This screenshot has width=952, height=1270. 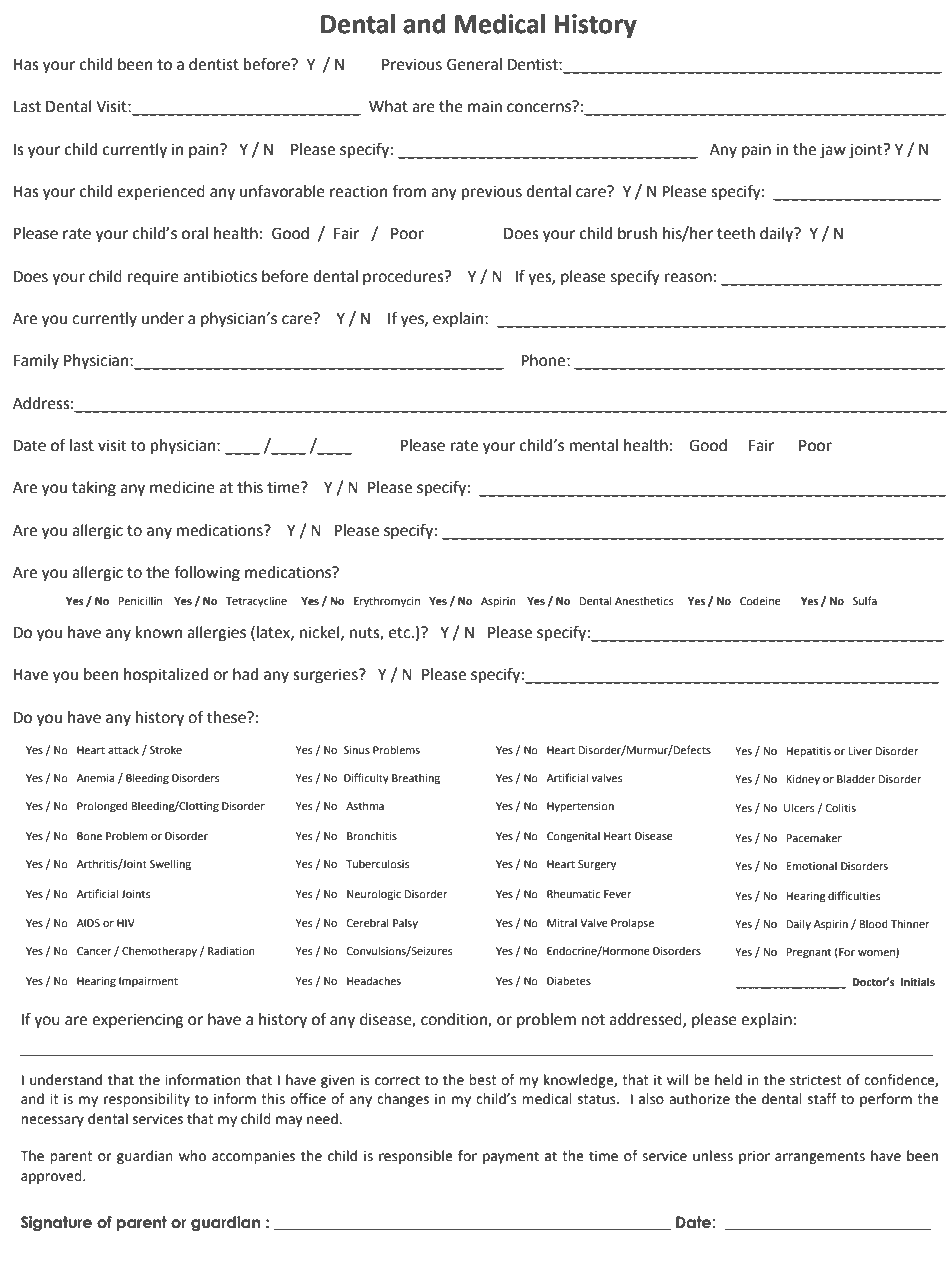 I want to click on Prolonged, so click(x=102, y=807).
